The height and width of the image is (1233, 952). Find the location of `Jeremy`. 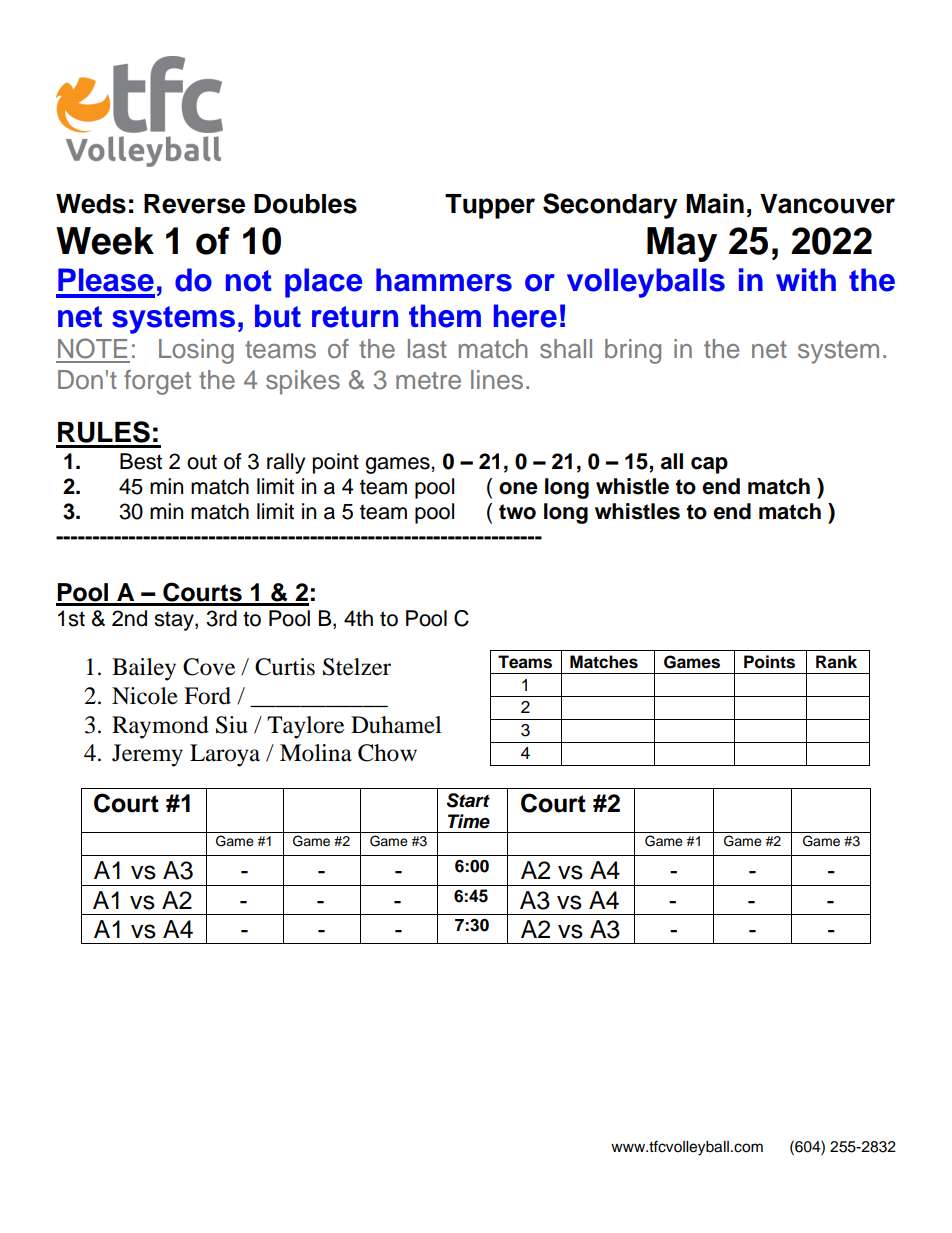

Jeremy is located at coordinates (147, 755).
